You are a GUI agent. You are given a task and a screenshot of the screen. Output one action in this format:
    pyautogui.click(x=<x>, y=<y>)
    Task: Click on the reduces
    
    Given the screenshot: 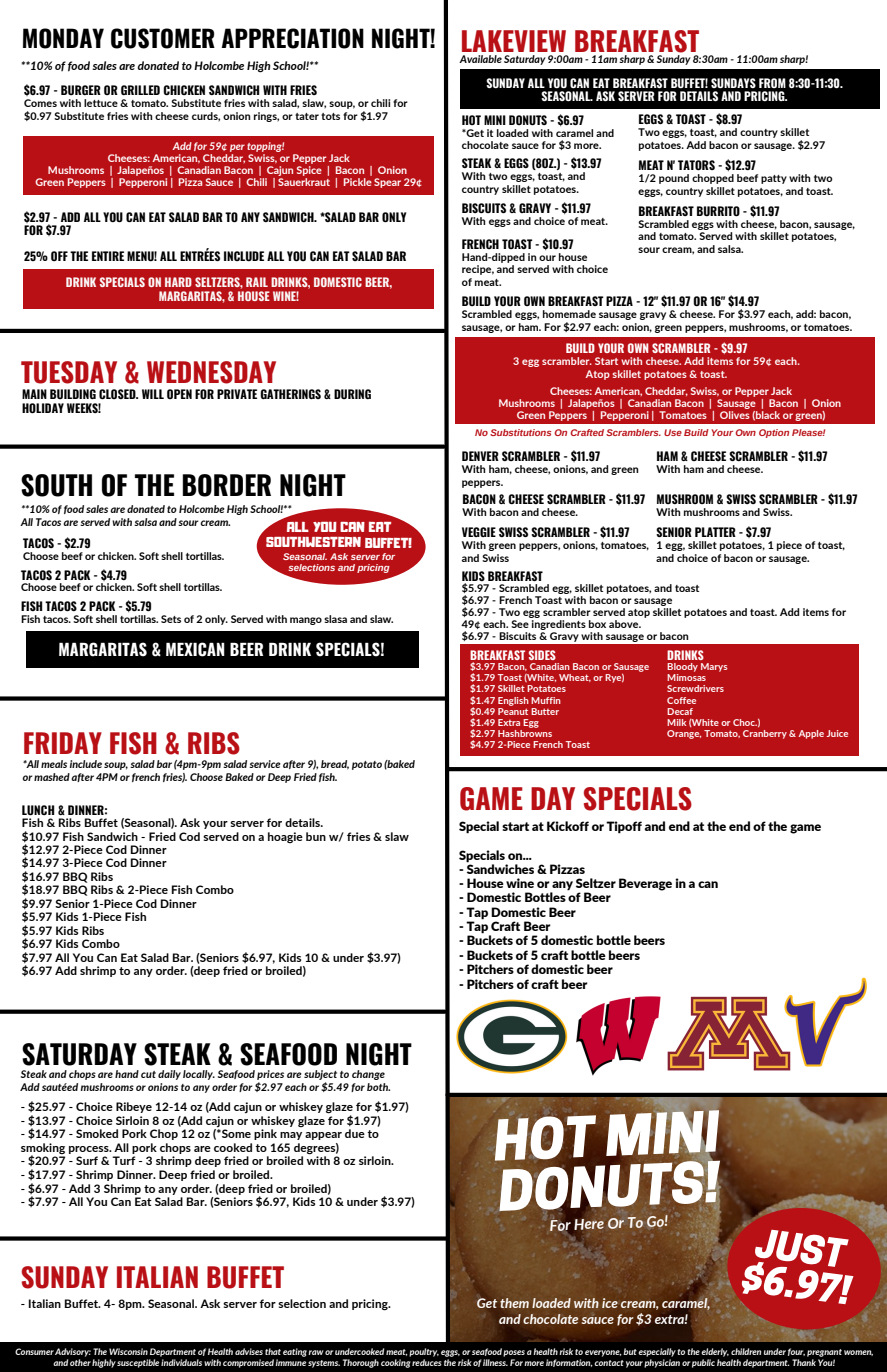 What is the action you would take?
    pyautogui.click(x=427, y=1361)
